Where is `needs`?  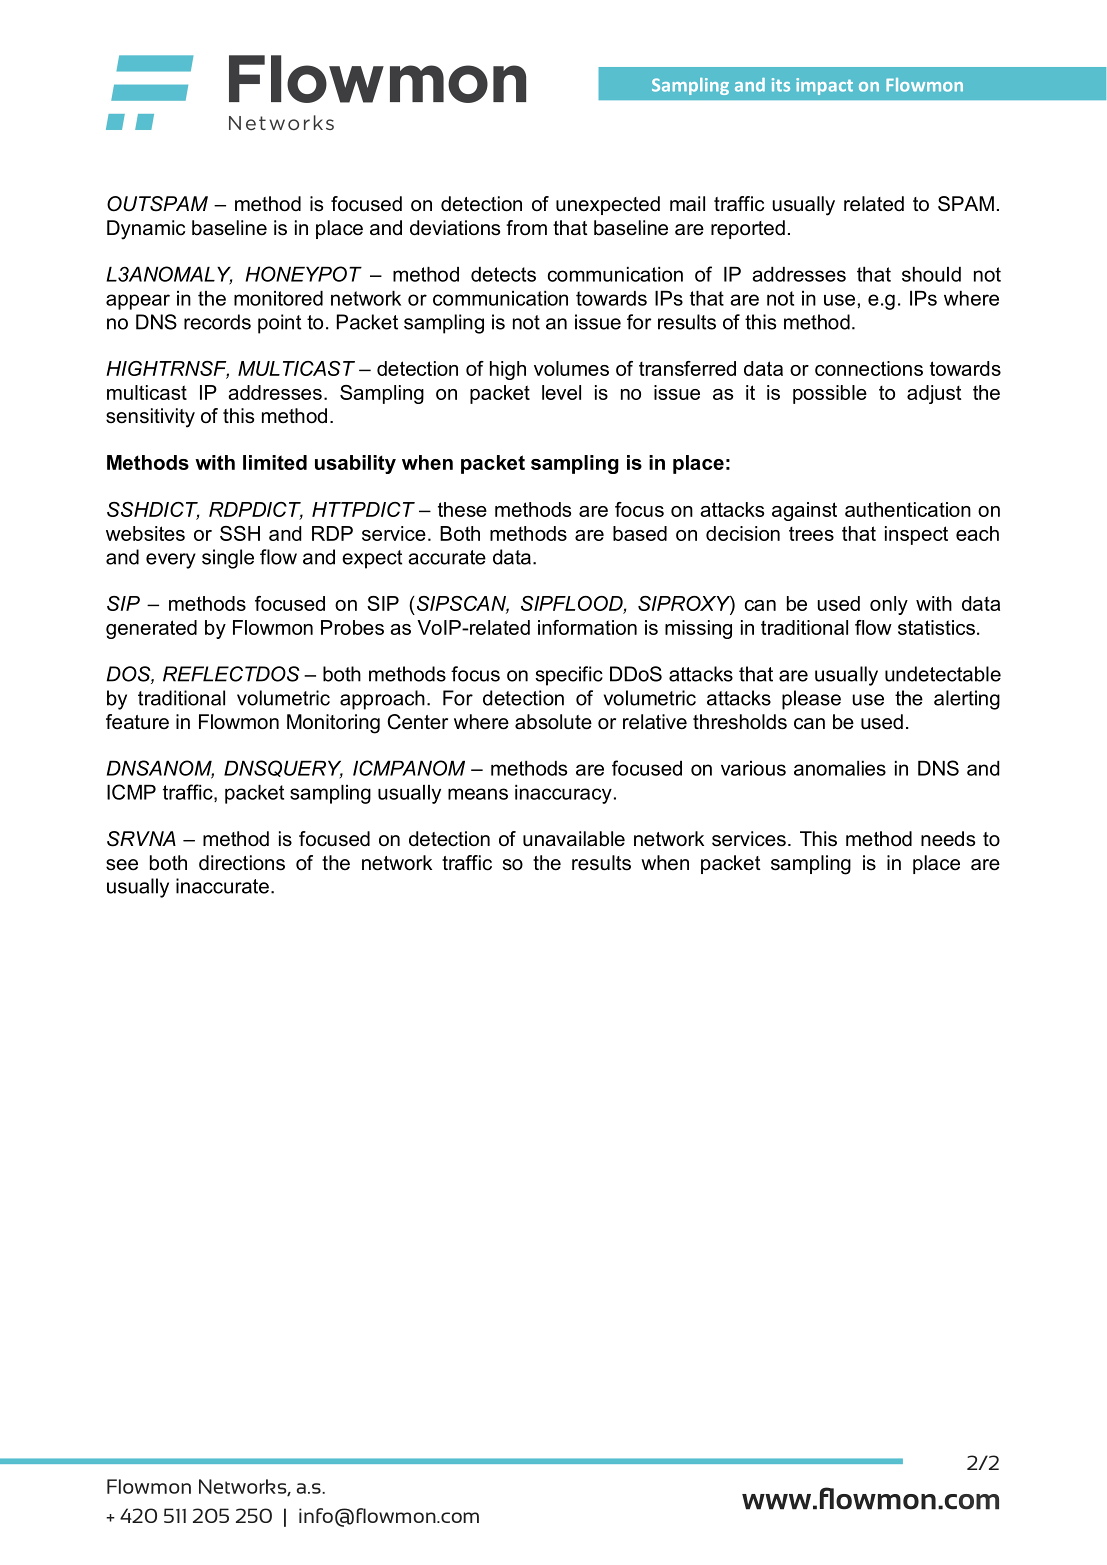
needs is located at coordinates (948, 839).
